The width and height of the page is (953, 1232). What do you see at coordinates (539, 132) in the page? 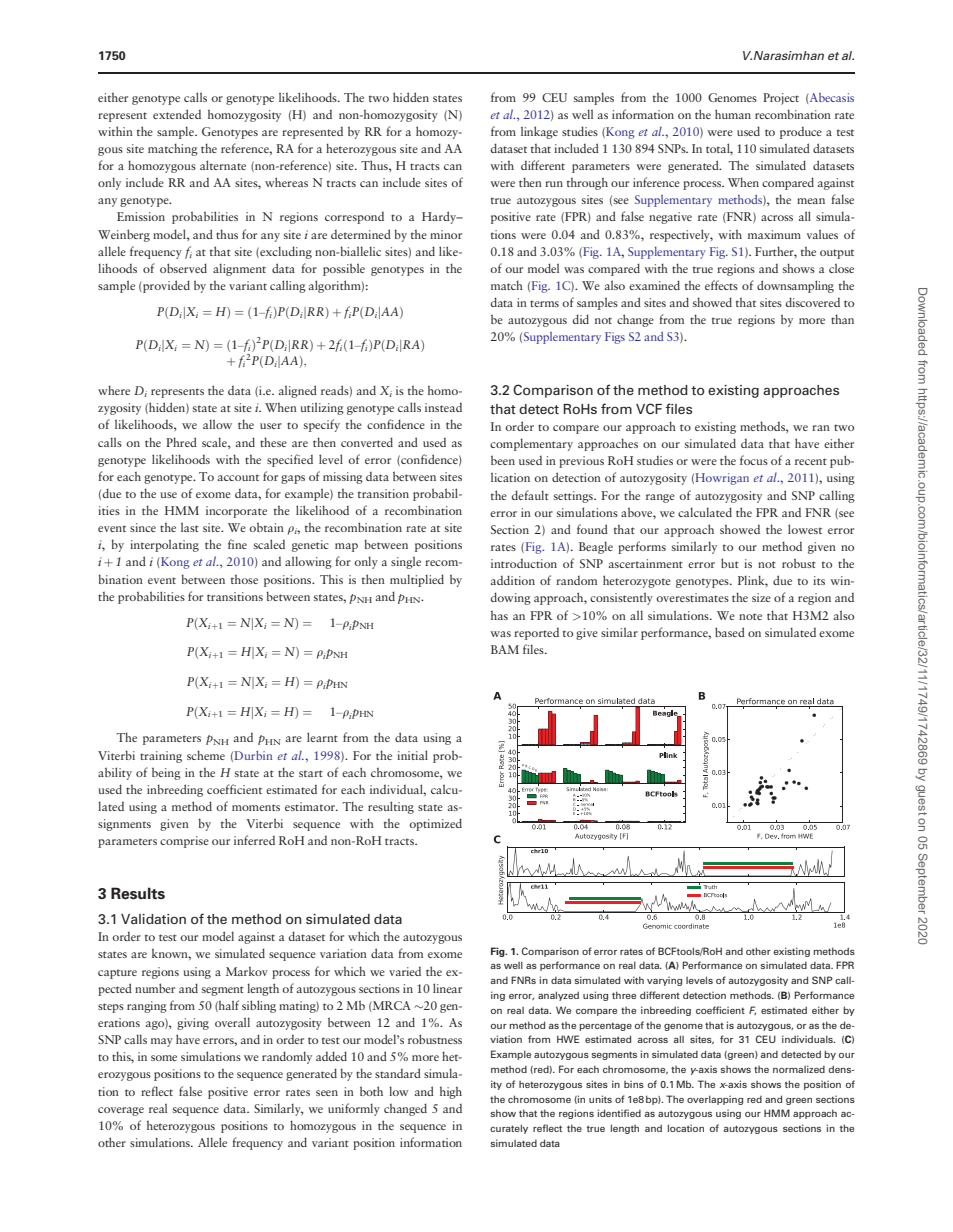
I see `linkage` at bounding box center [539, 132].
